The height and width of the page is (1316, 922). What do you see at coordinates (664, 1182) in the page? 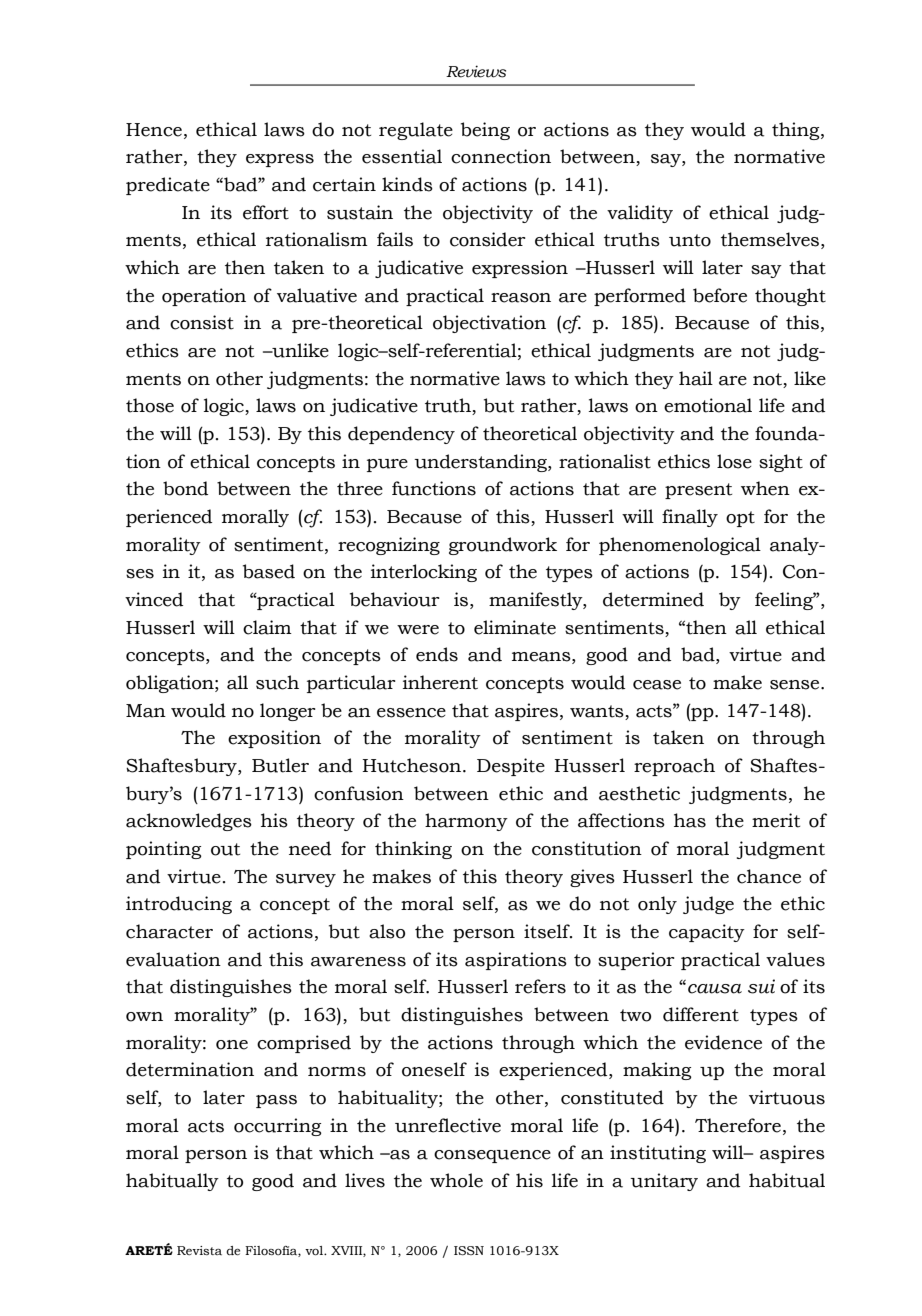
I see `unitary` at bounding box center [664, 1182].
